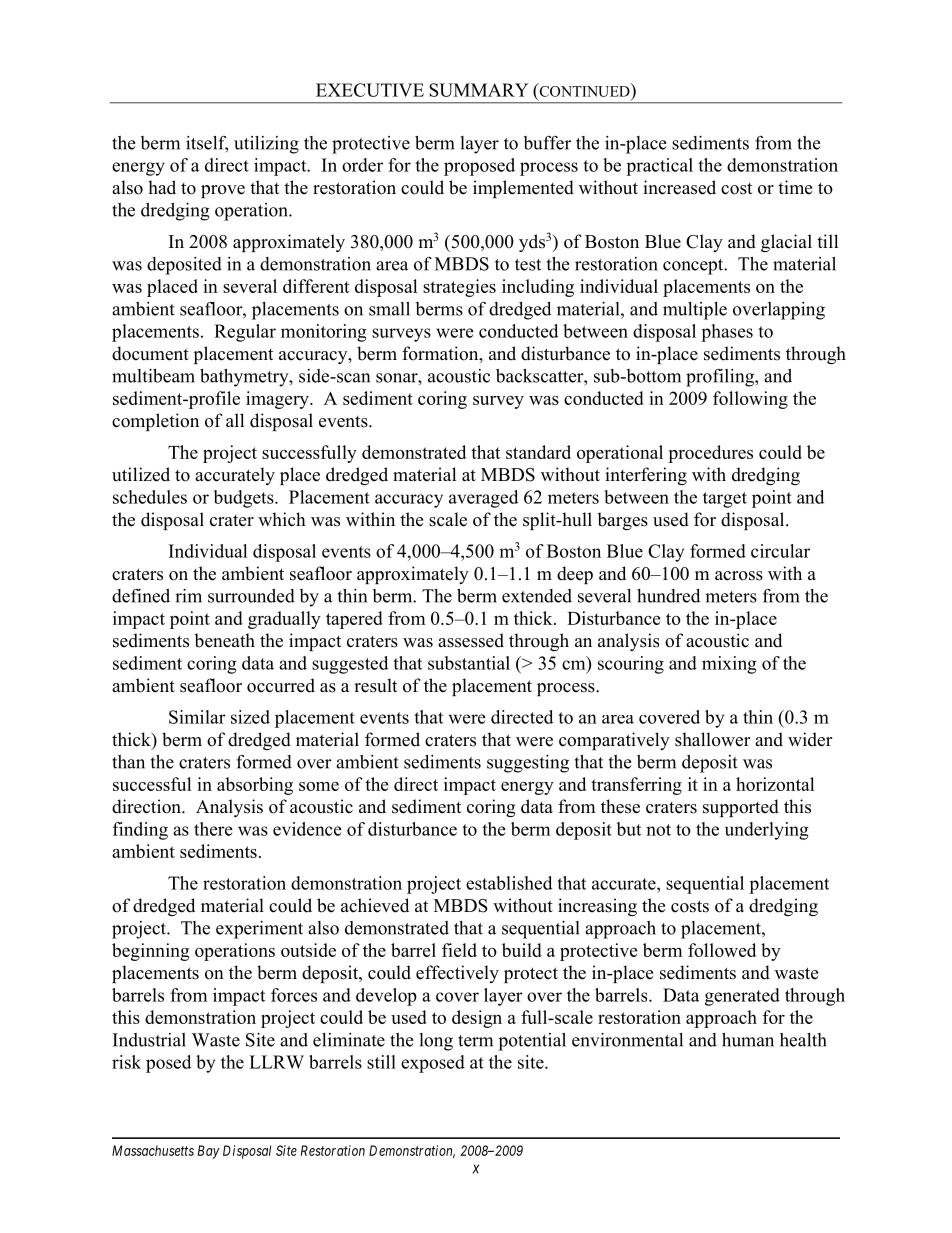 Image resolution: width=952 pixels, height=1233 pixels. What do you see at coordinates (209, 1152) in the screenshot?
I see `Bay` at bounding box center [209, 1152].
